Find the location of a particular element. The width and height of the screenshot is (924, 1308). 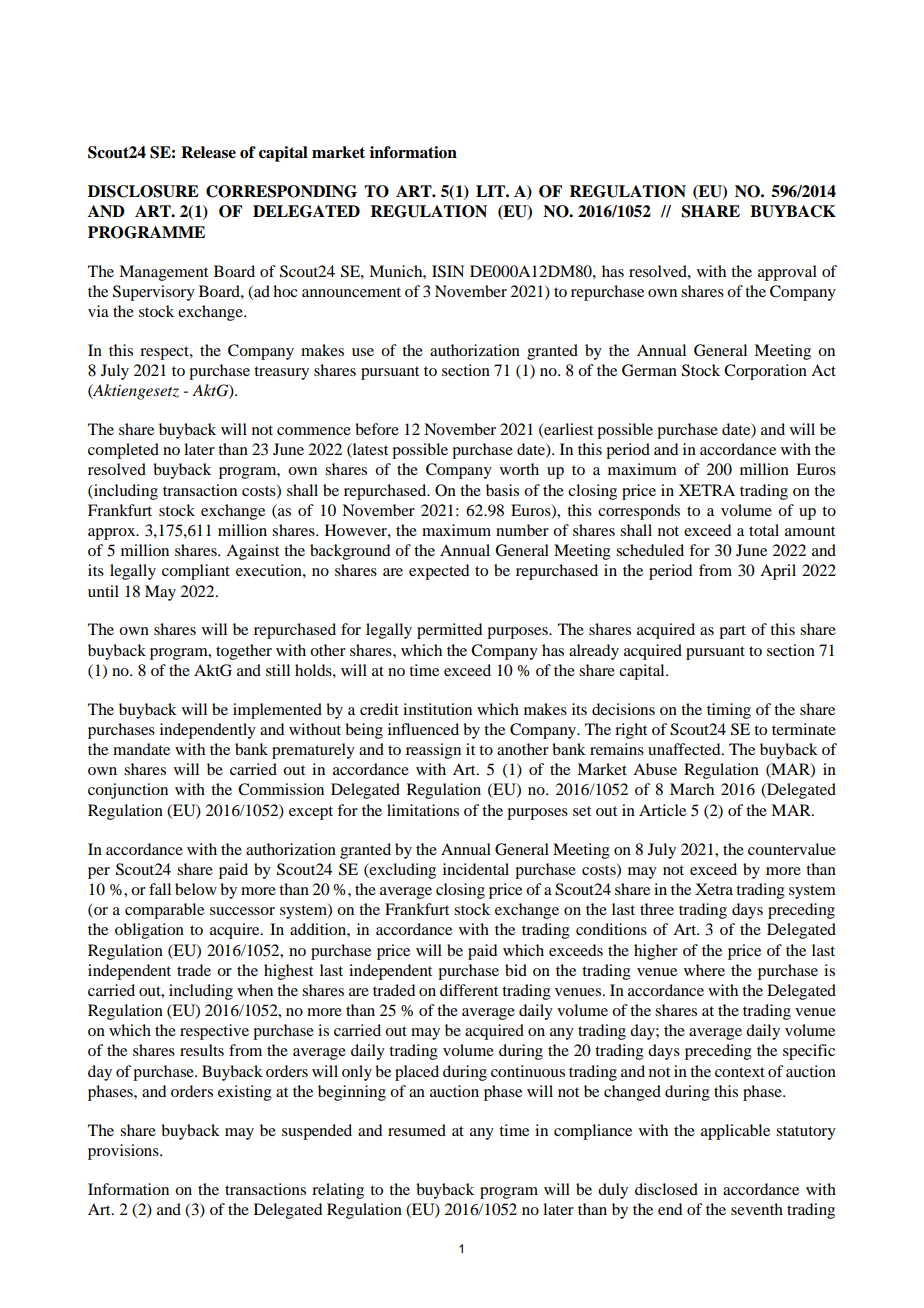

below is located at coordinates (196, 889).
